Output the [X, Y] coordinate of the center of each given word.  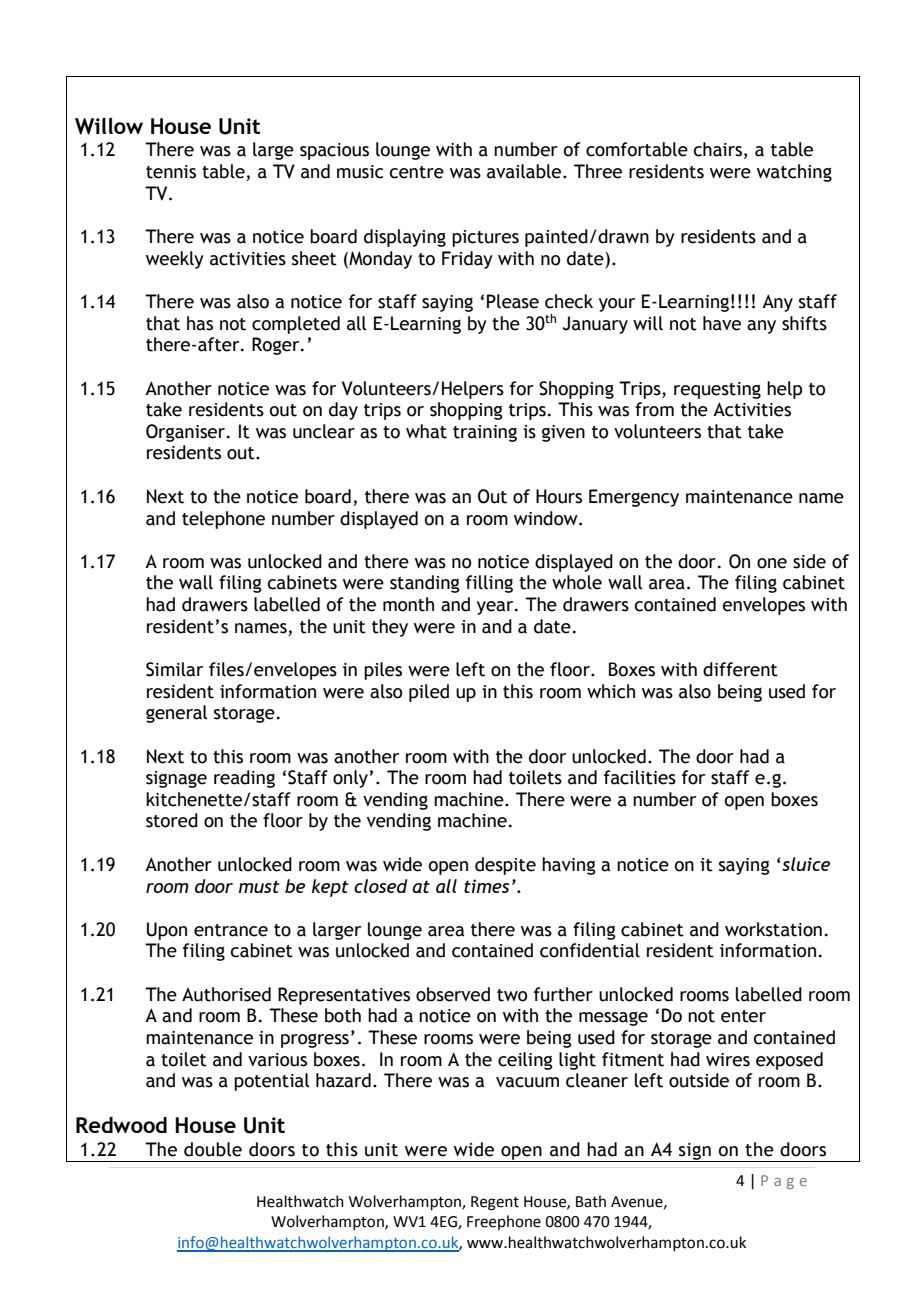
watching [794, 173]
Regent [495, 1203]
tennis [171, 172]
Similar [174, 669]
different [740, 669]
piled [429, 693]
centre [417, 172]
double [213, 1149]
